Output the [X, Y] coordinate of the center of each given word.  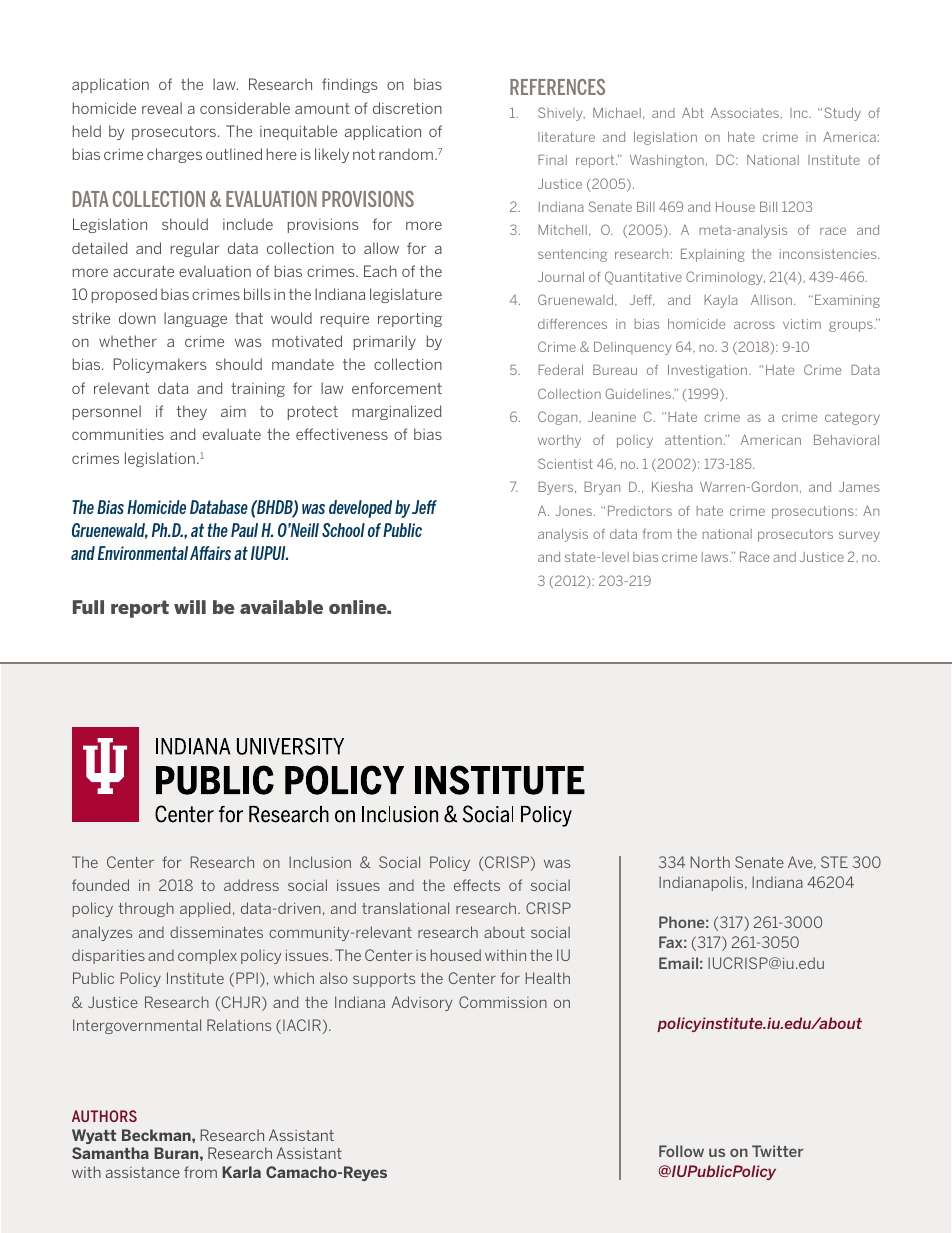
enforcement [397, 388]
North [710, 862]
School [343, 530]
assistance [143, 1172]
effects [477, 885]
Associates [746, 113]
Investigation [707, 371]
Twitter [778, 1151]
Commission [503, 1002]
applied [205, 909]
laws [716, 557]
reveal [162, 108]
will [190, 607]
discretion [407, 108]
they [192, 412]
